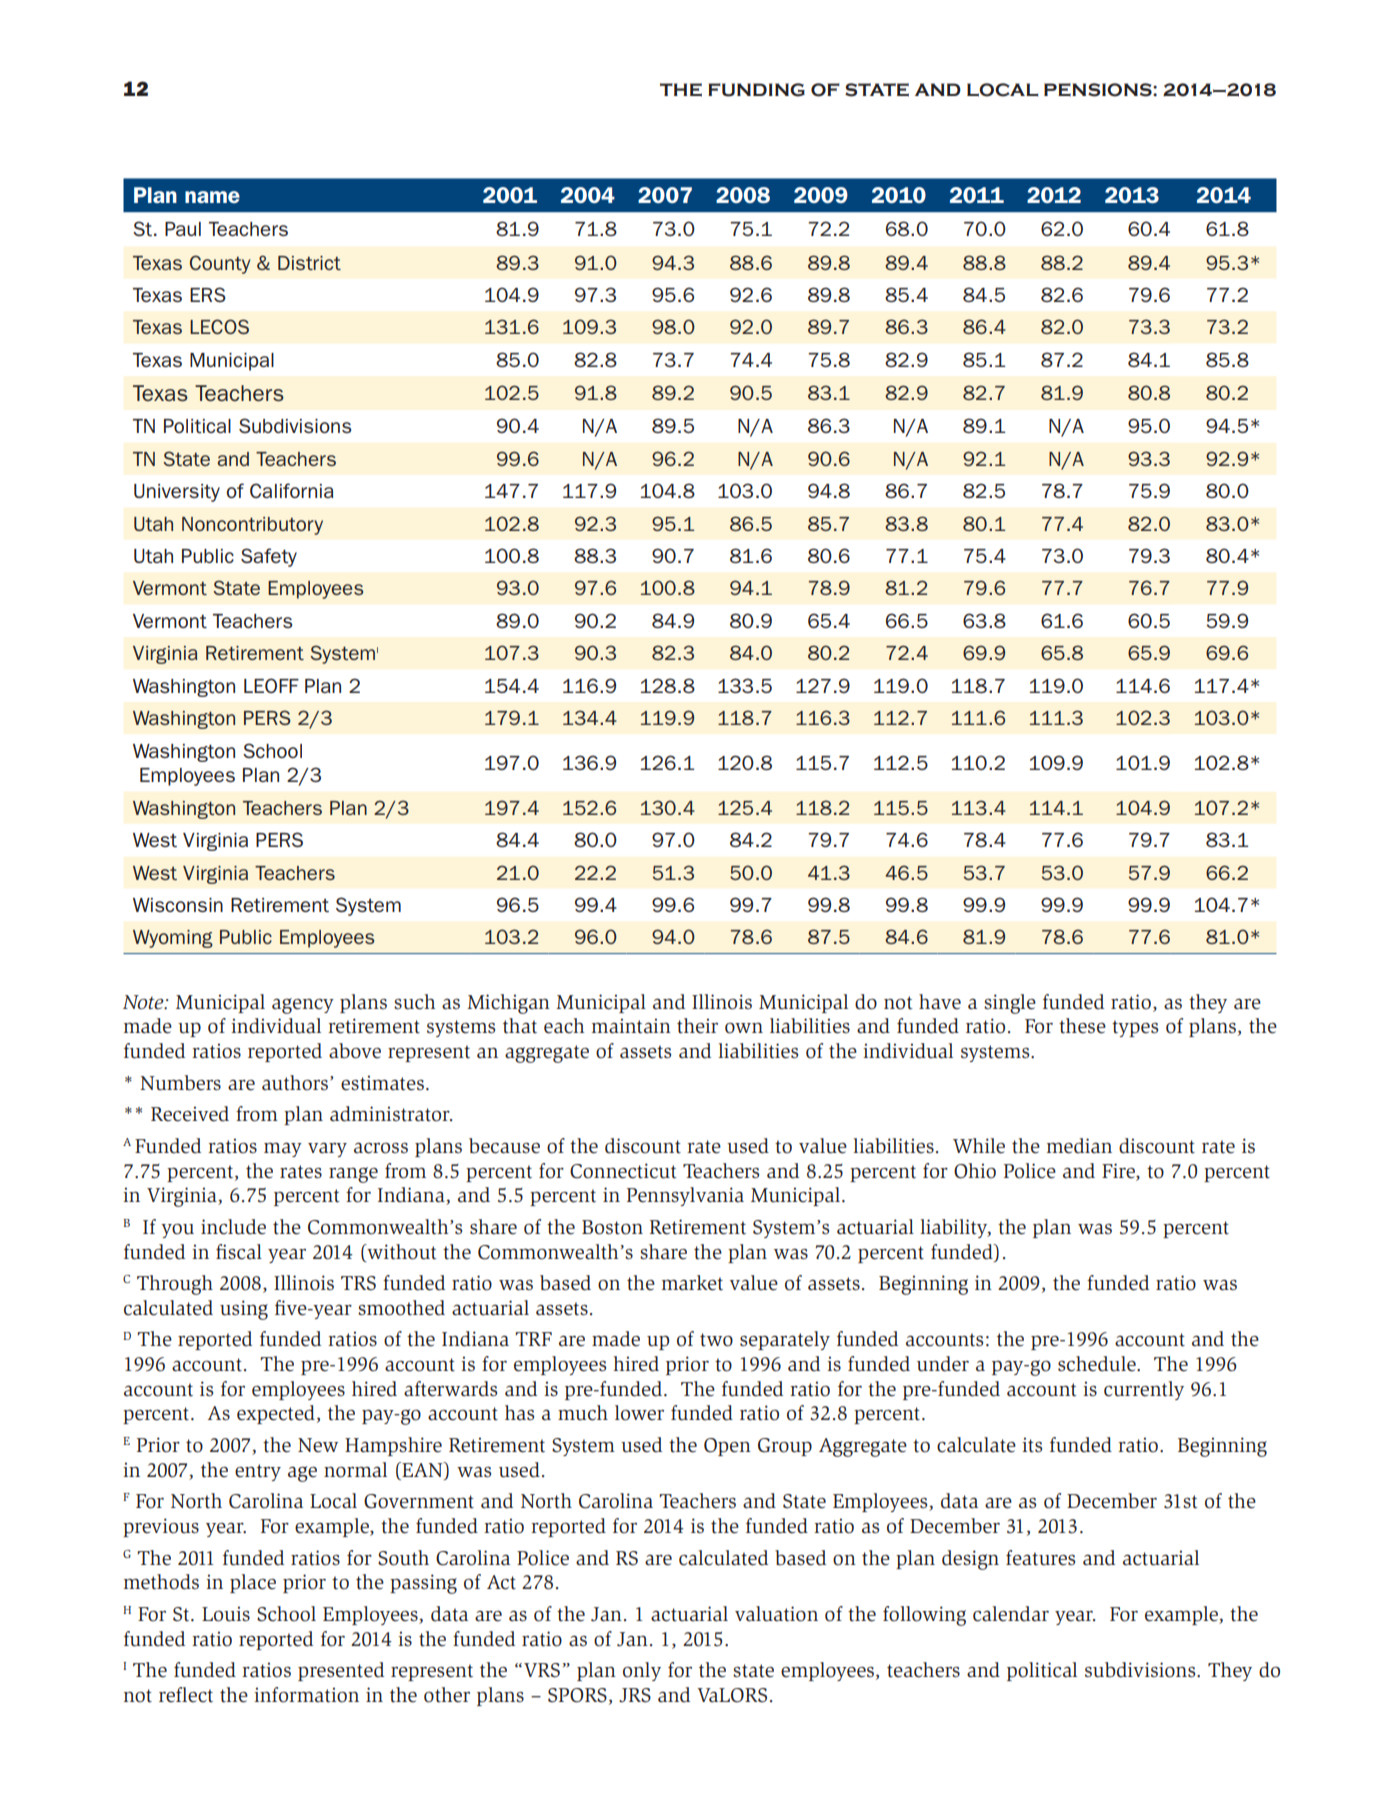 Image resolution: width=1400 pixels, height=1812 pixels. I want to click on single, so click(1010, 1004).
